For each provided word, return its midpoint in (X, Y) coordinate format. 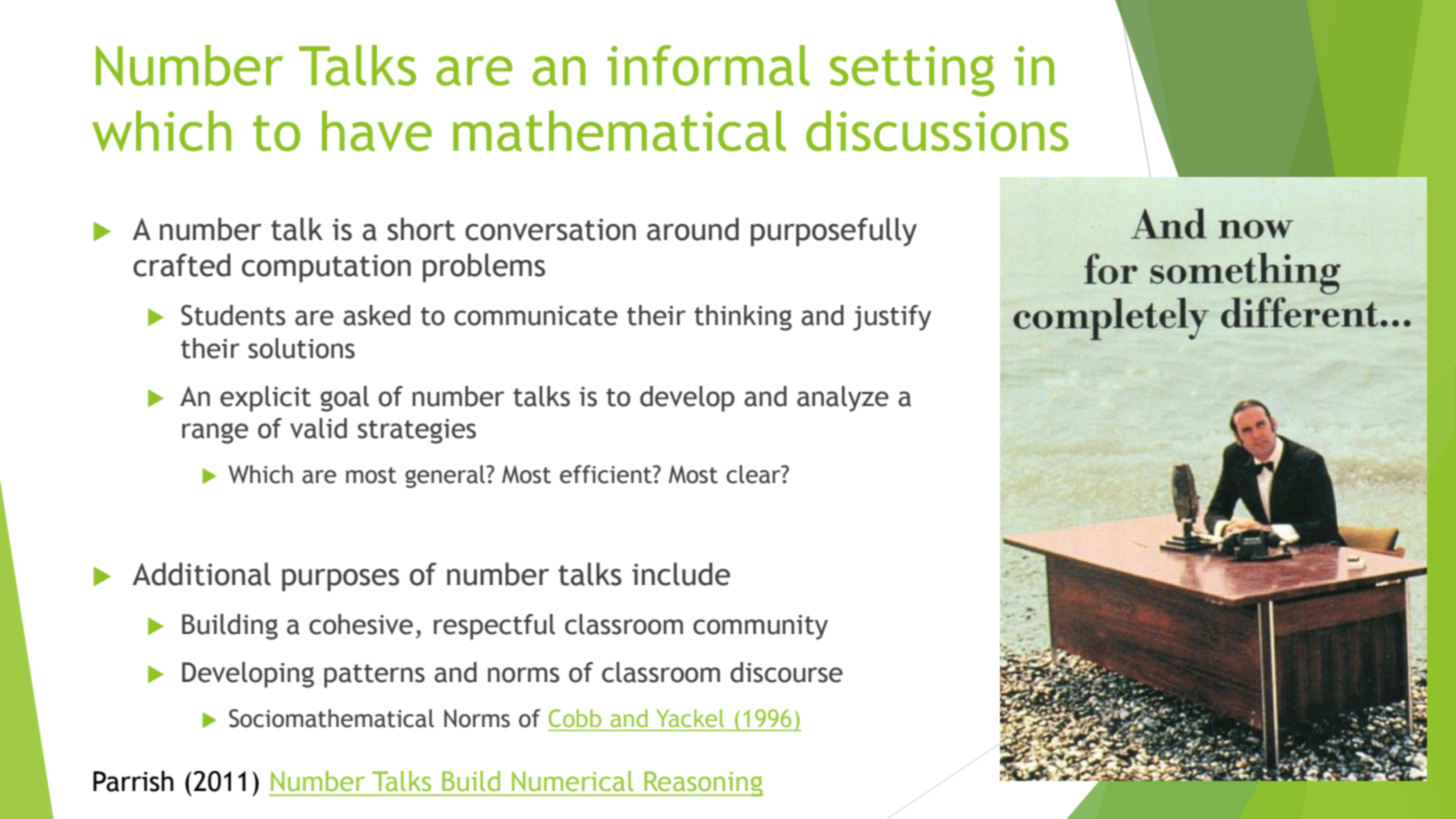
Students (233, 315)
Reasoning (703, 784)
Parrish (133, 781)
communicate (536, 316)
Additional (202, 574)
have (377, 130)
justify (892, 318)
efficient (607, 474)
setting (912, 71)
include (681, 574)
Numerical (572, 781)
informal (708, 65)
